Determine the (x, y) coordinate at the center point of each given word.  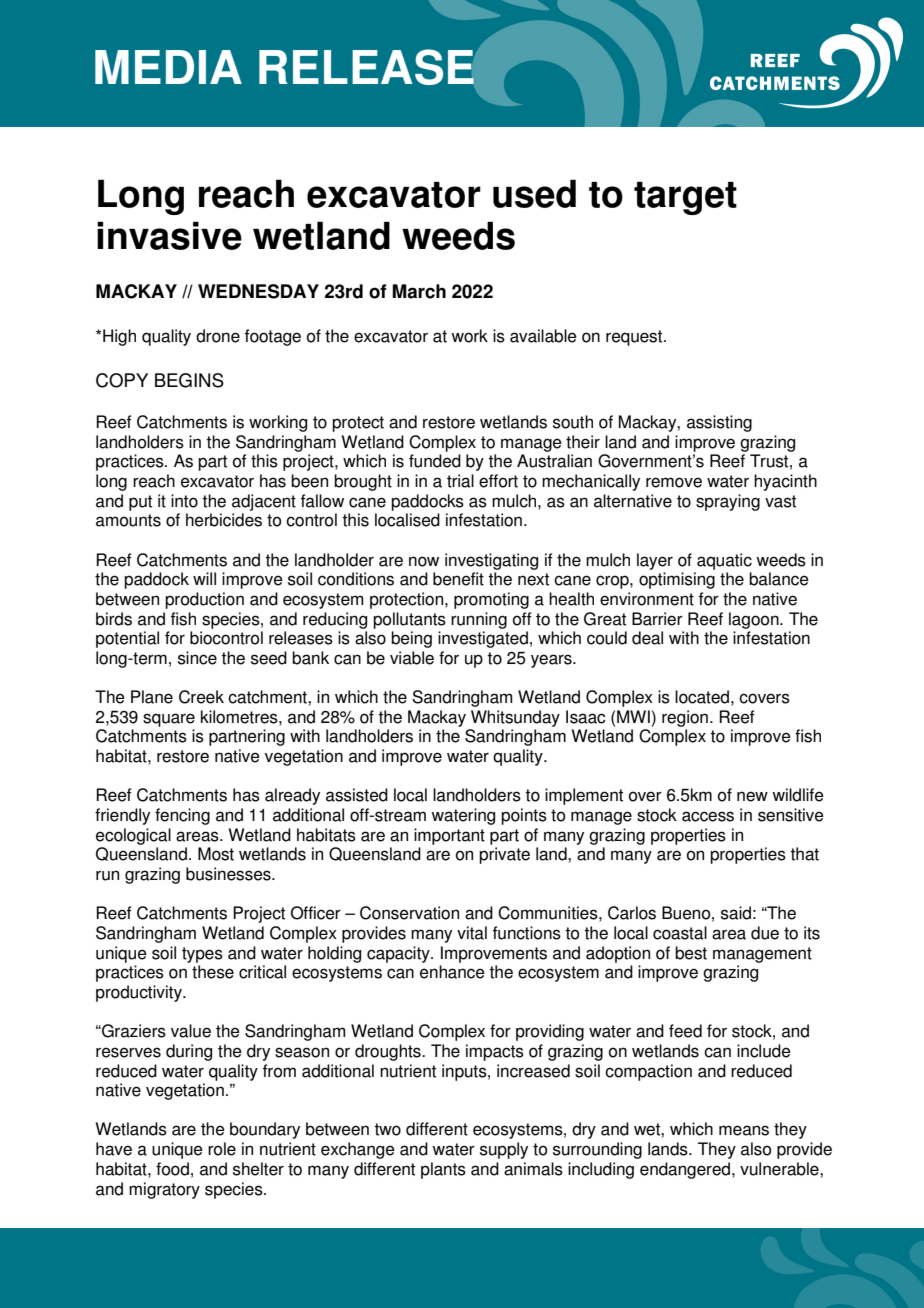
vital (472, 933)
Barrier (657, 619)
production (204, 600)
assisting (719, 423)
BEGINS (189, 380)
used (534, 193)
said (736, 913)
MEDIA (168, 67)
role (222, 1149)
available (543, 336)
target (685, 198)
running (479, 620)
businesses (229, 874)
